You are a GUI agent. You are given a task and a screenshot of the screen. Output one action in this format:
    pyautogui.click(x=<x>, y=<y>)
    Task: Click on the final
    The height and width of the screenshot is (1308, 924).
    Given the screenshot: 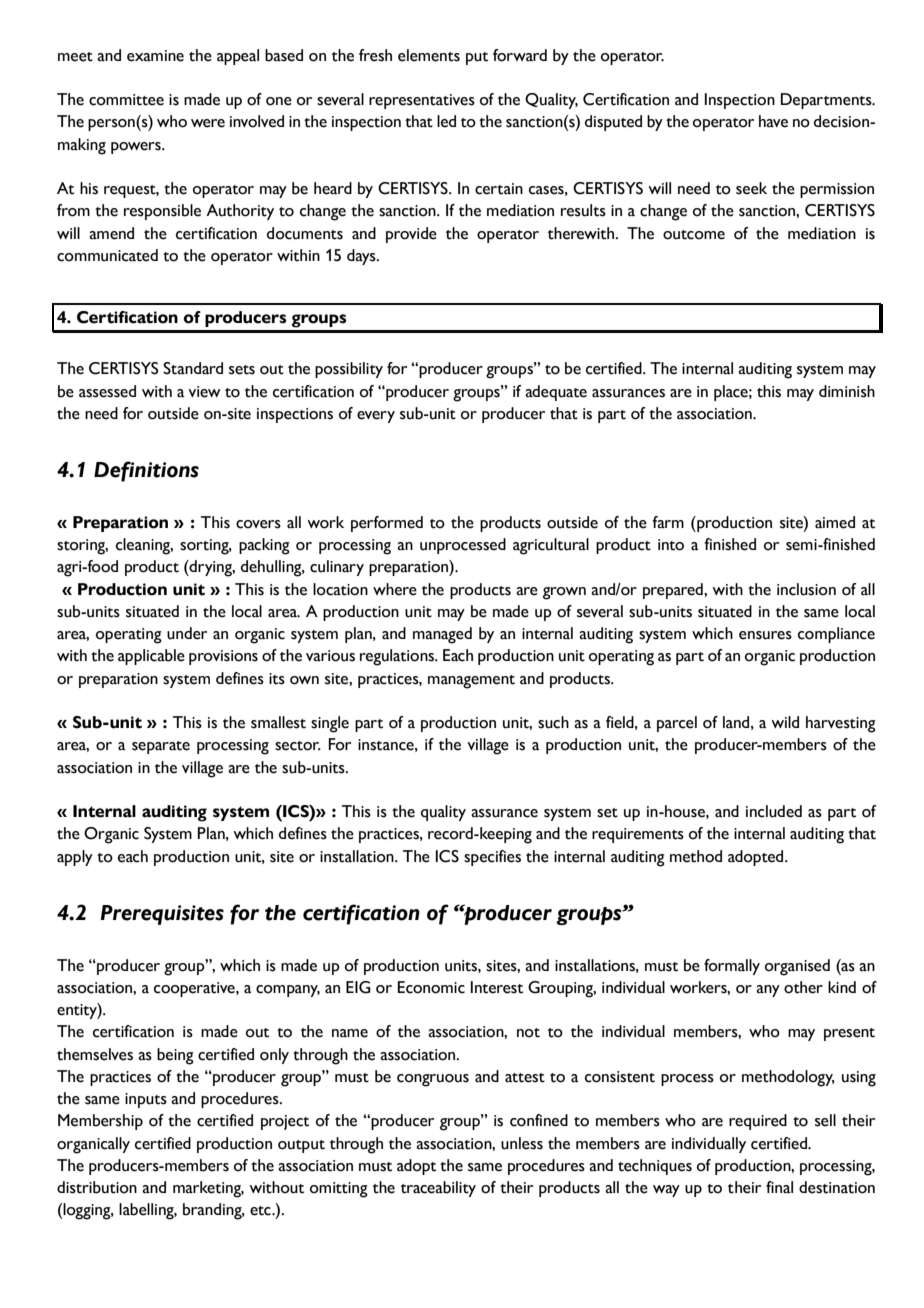 What is the action you would take?
    pyautogui.click(x=779, y=1187)
